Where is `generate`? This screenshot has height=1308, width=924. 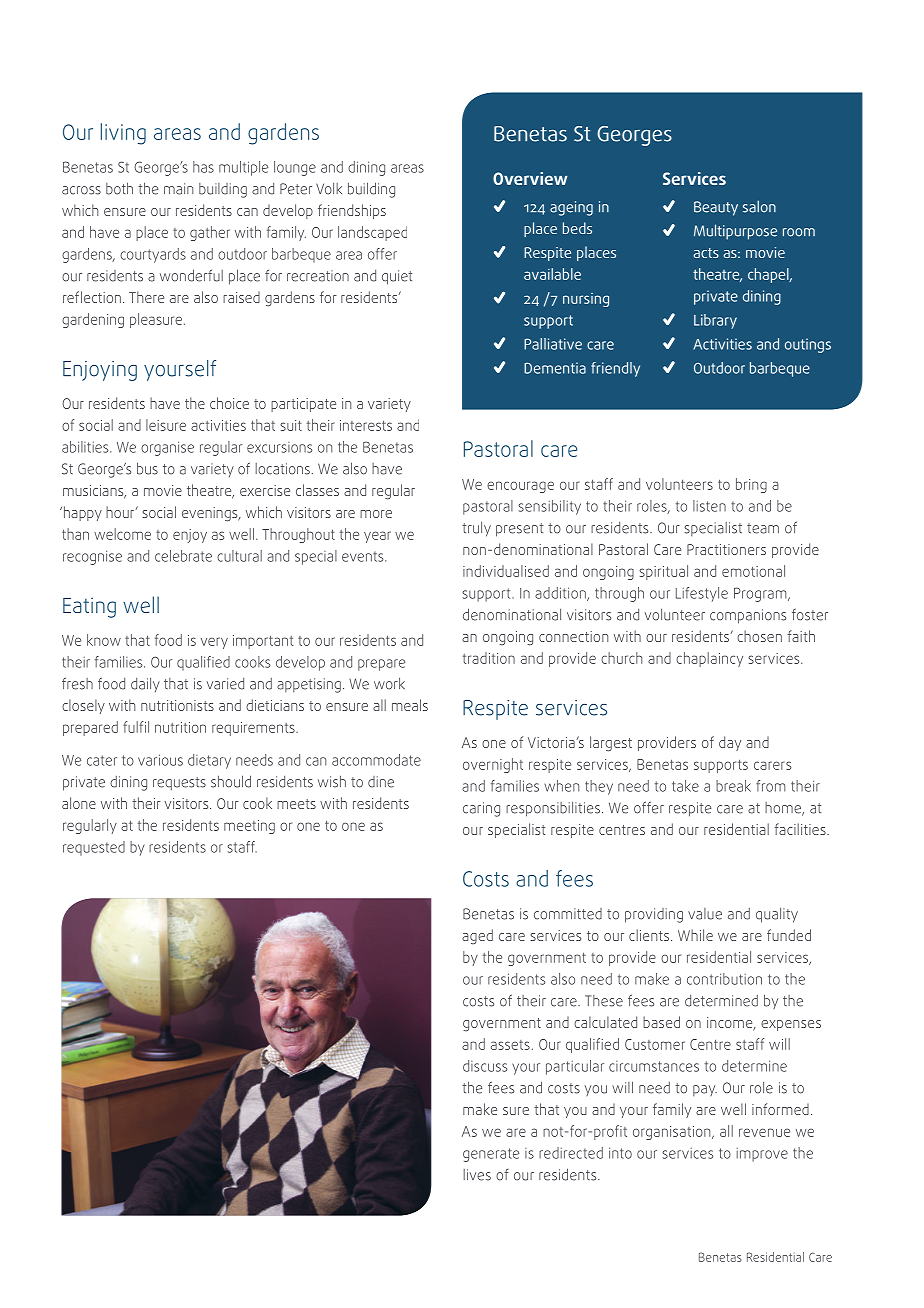 generate is located at coordinates (491, 1155).
